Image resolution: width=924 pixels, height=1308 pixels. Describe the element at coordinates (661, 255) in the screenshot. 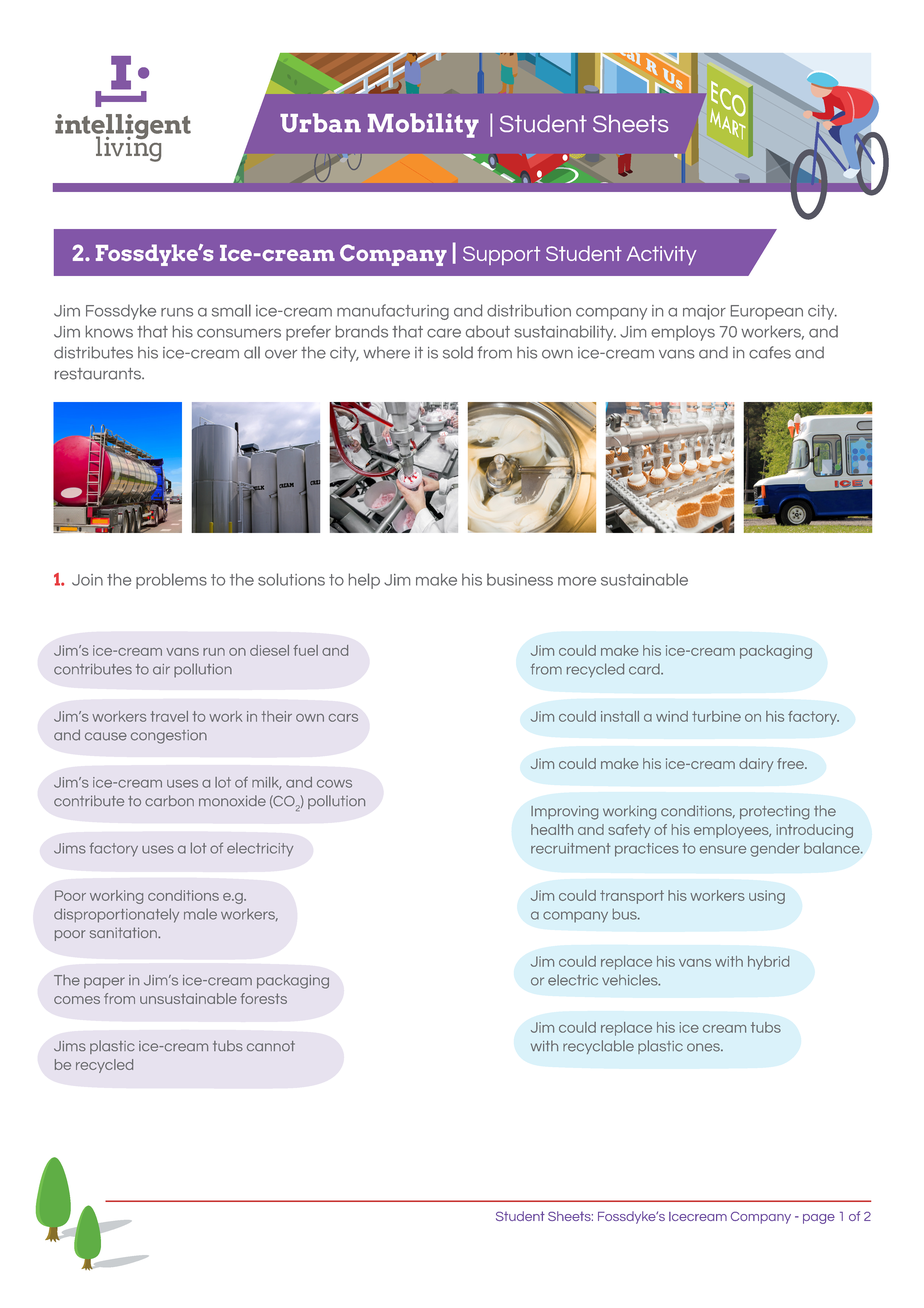

I see `Activity` at that location.
